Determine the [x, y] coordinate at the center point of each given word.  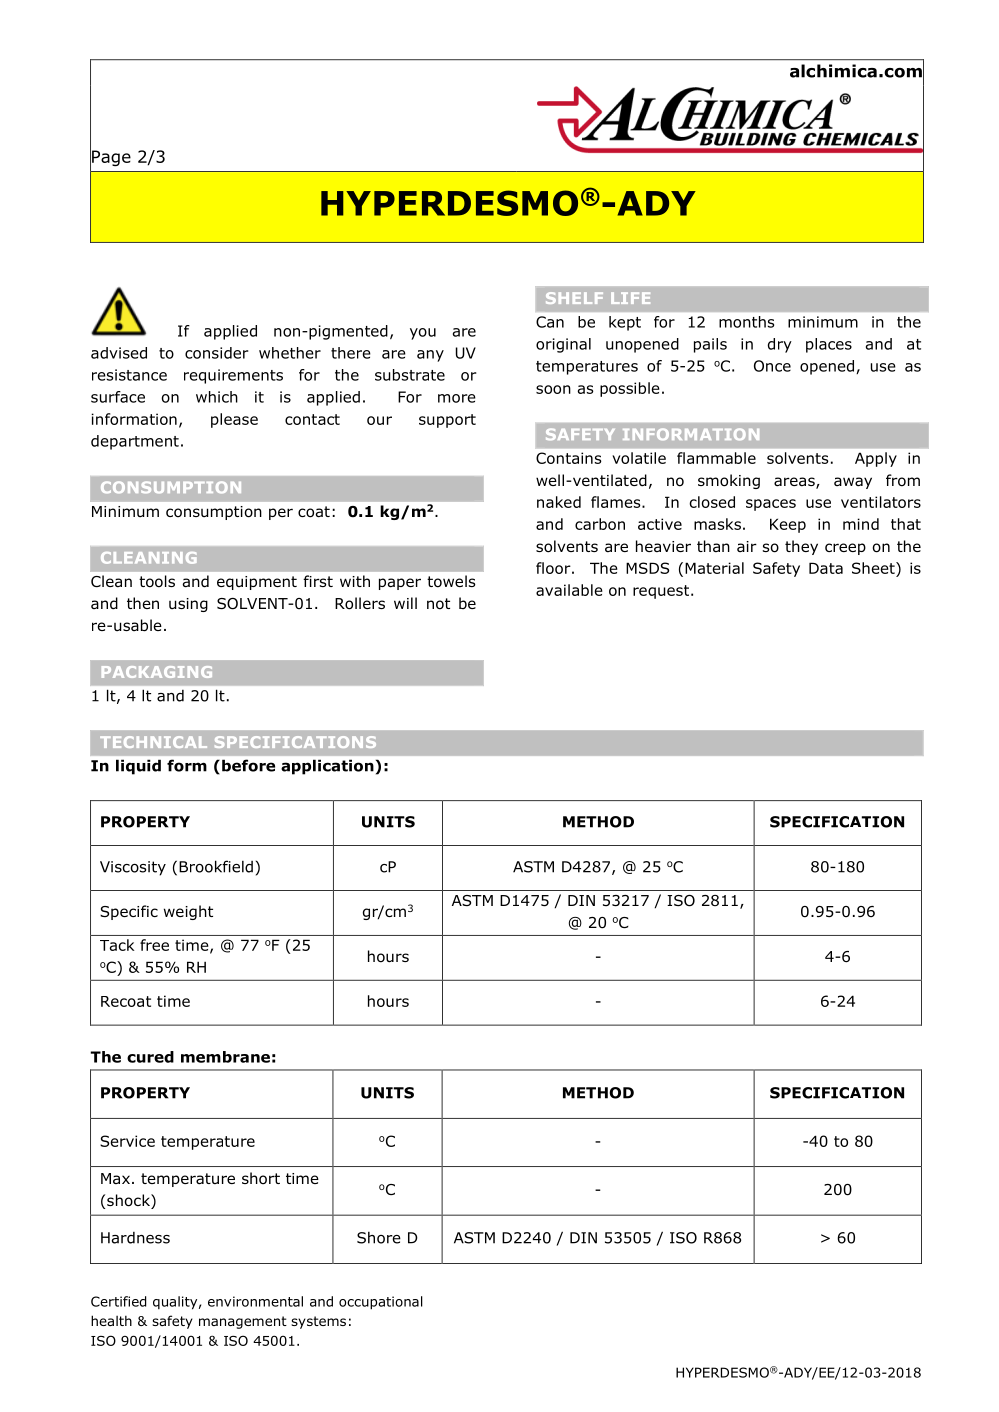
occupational [381, 1303]
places [829, 345]
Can [550, 322]
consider [217, 353]
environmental [255, 1301]
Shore [379, 1237]
